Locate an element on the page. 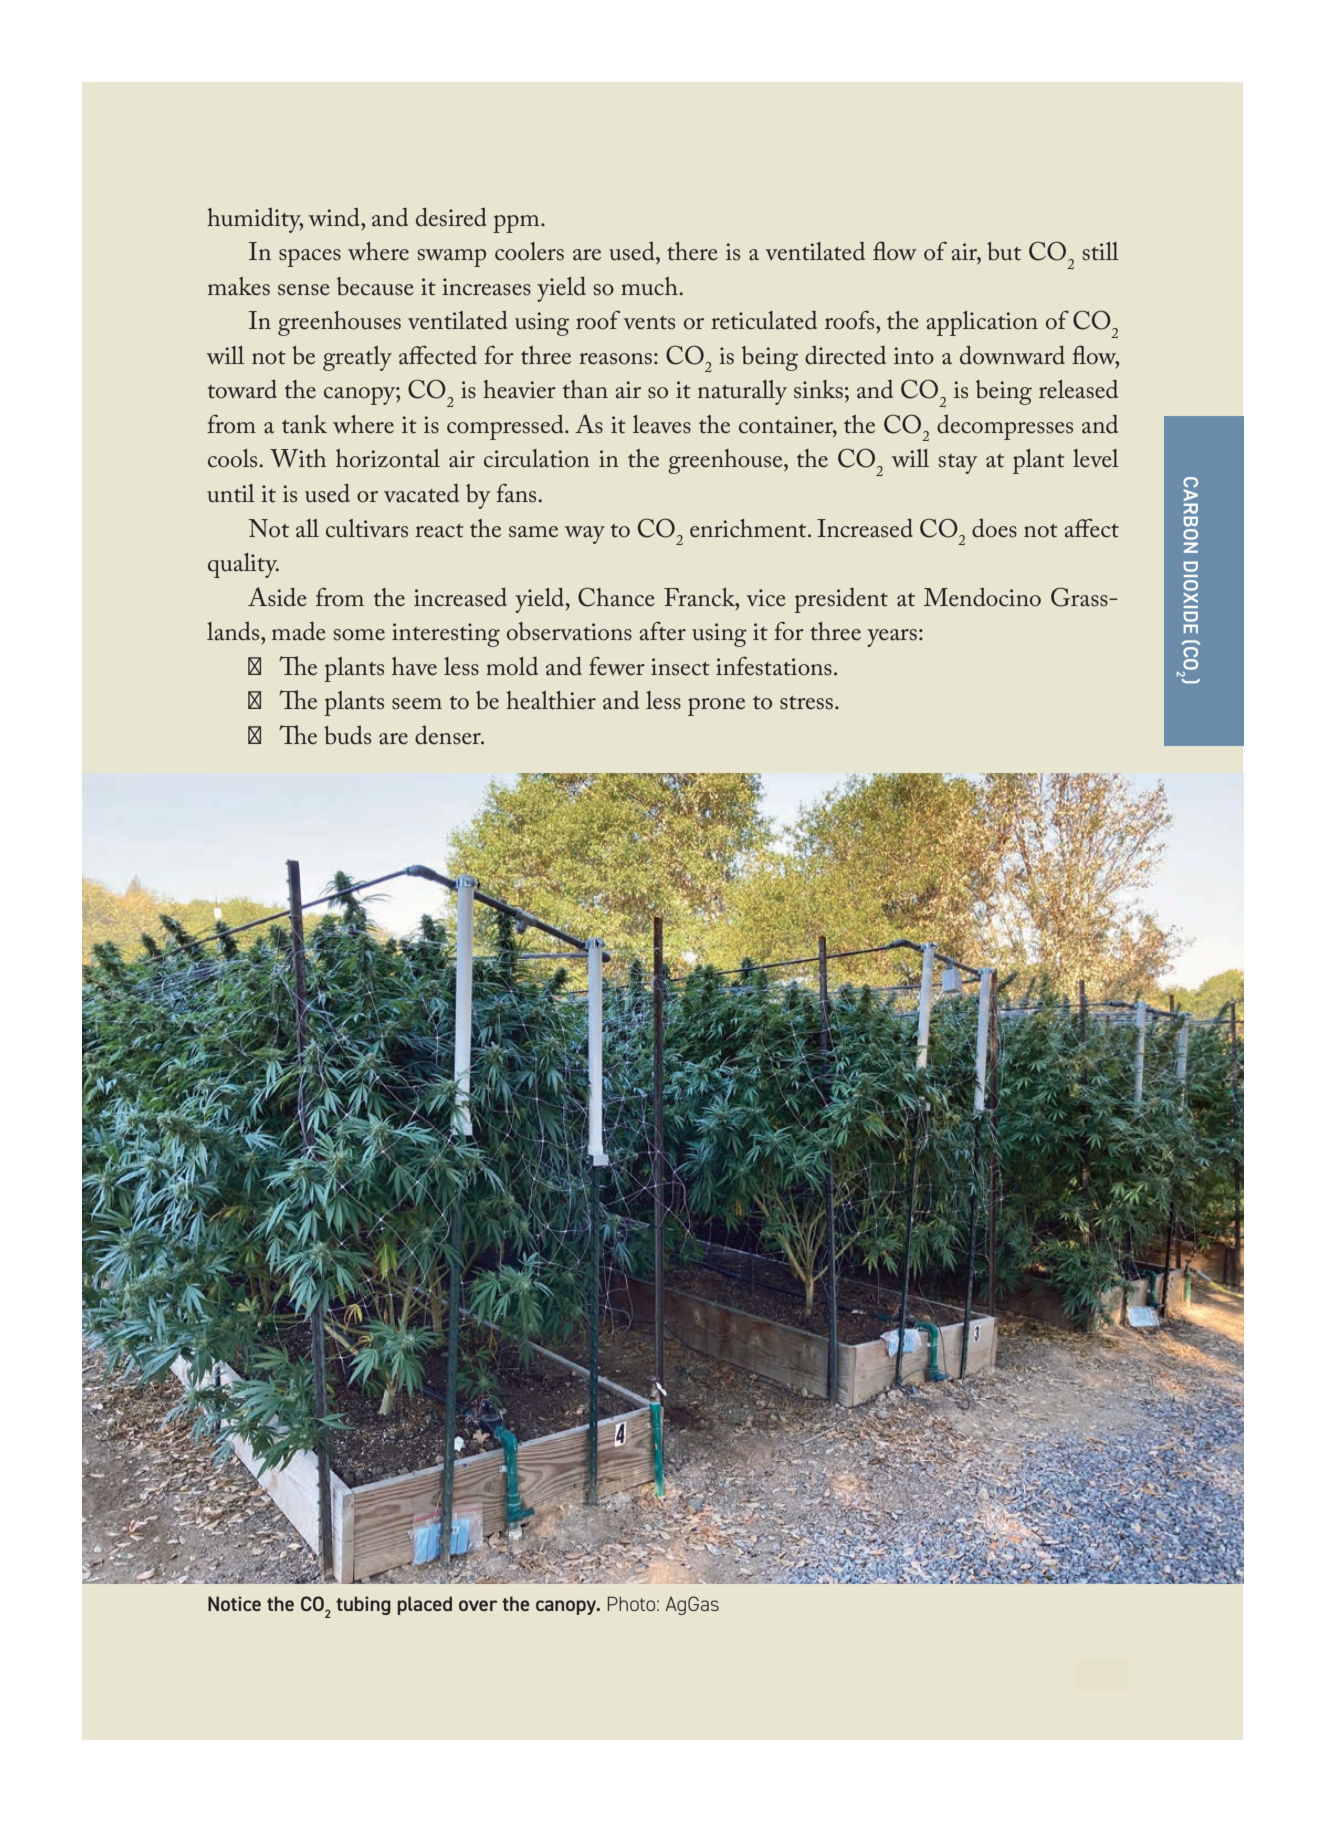 The width and height of the image is (1326, 1823). over is located at coordinates (478, 1605).
